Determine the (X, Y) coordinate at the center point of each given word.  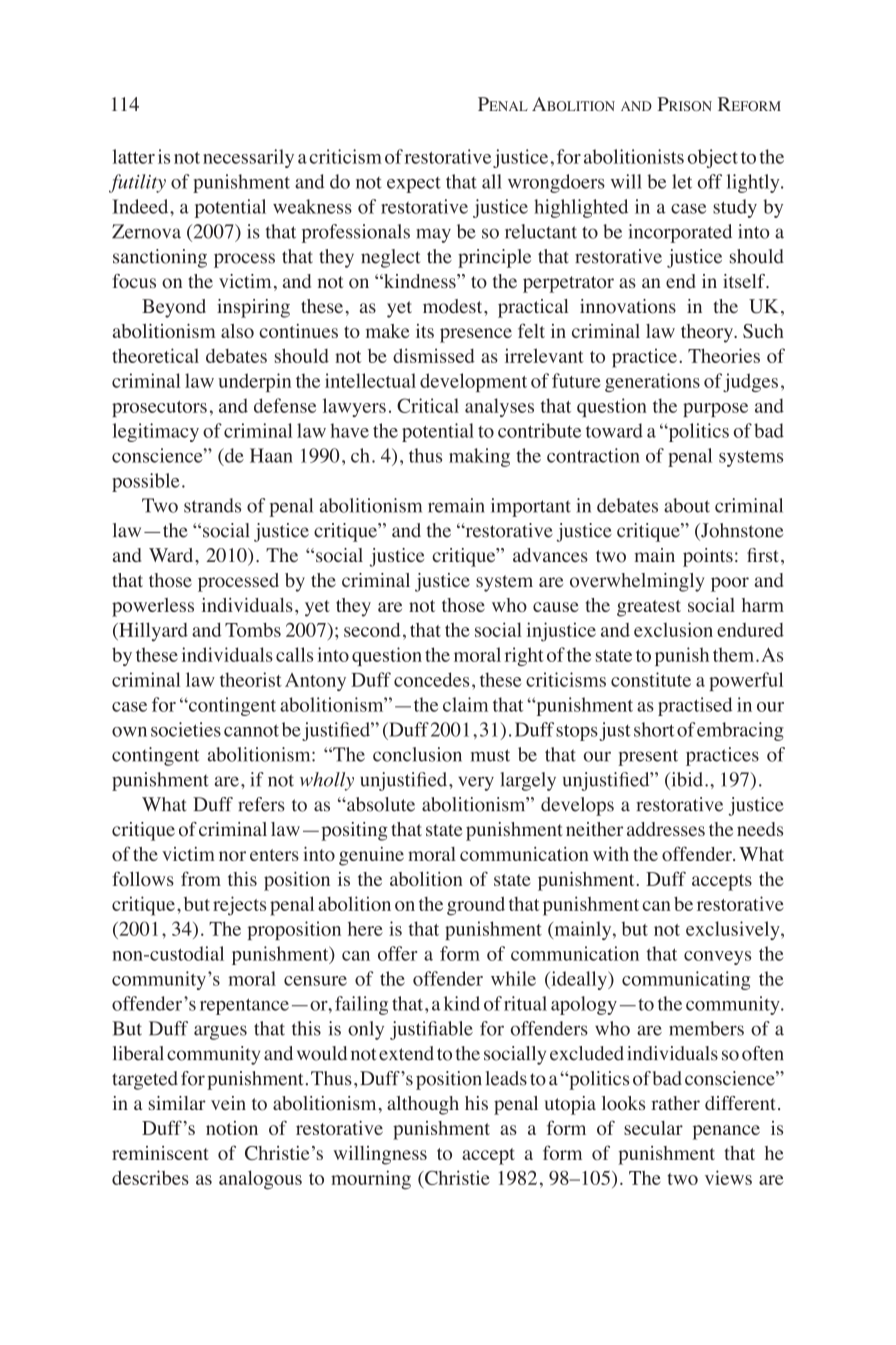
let (682, 181)
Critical (428, 405)
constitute (651, 679)
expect (414, 185)
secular (653, 1128)
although (423, 1105)
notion (232, 1128)
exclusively (734, 930)
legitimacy (155, 432)
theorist (251, 679)
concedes (431, 679)
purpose (715, 410)
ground (476, 906)
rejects (239, 906)
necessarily (248, 158)
